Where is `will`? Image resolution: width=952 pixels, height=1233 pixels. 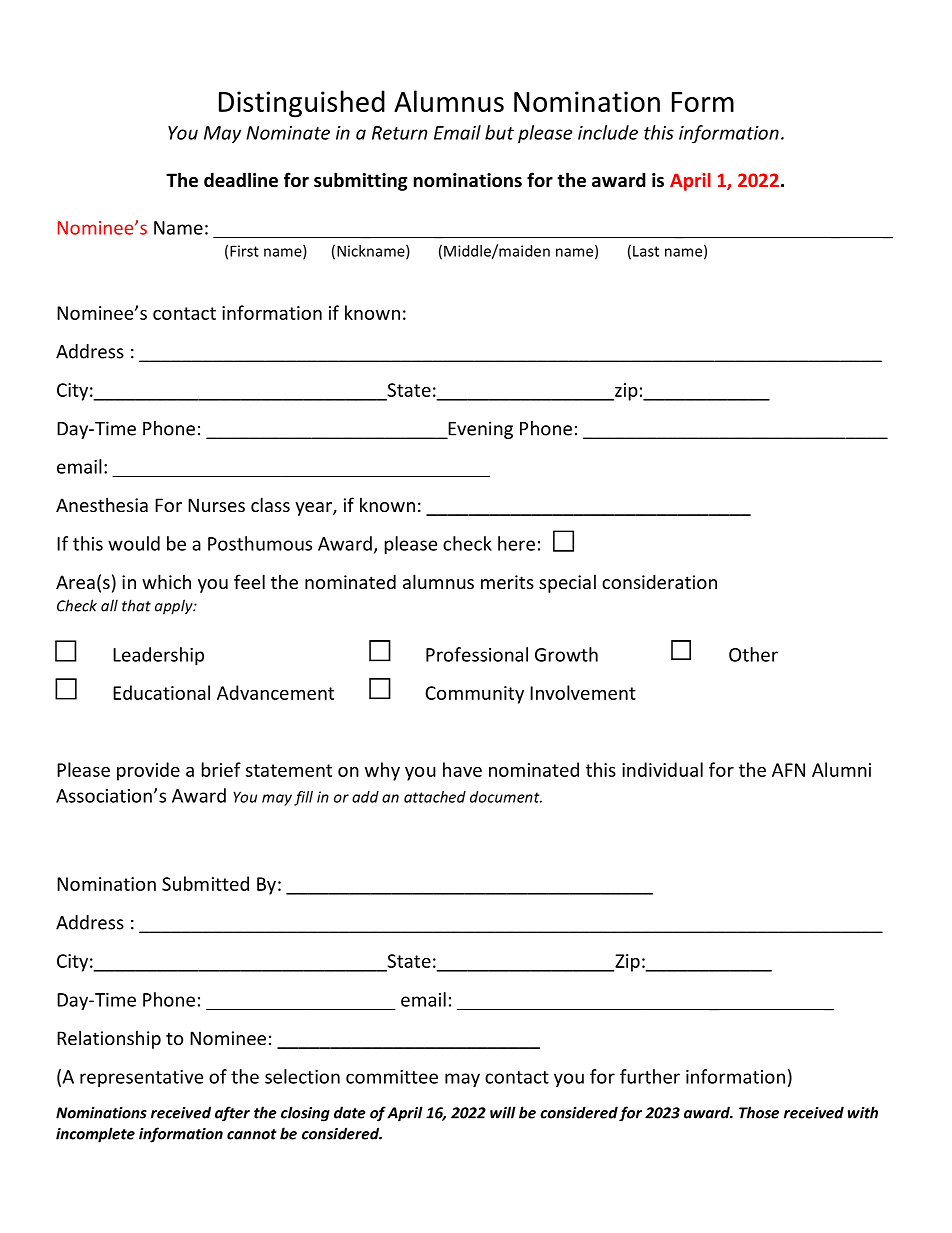
will is located at coordinates (503, 1112).
